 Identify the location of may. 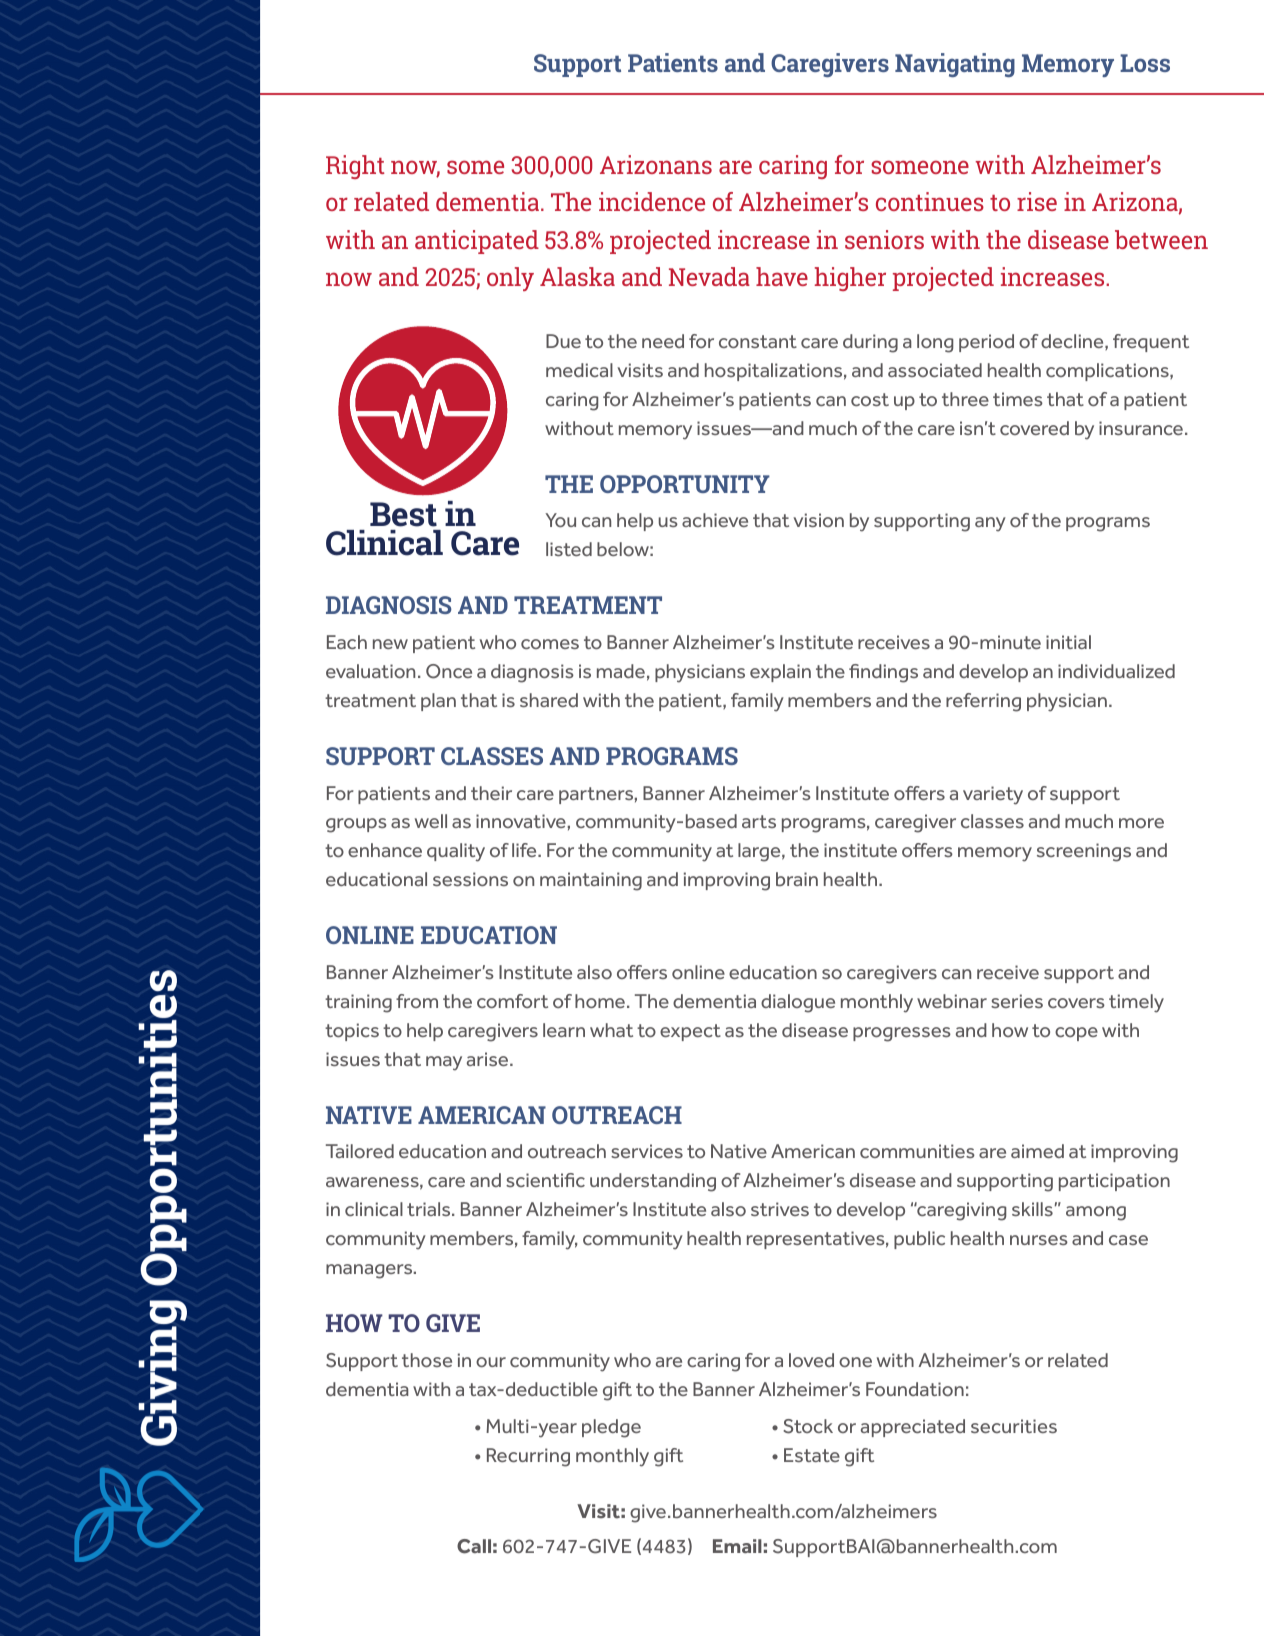
(444, 1063).
